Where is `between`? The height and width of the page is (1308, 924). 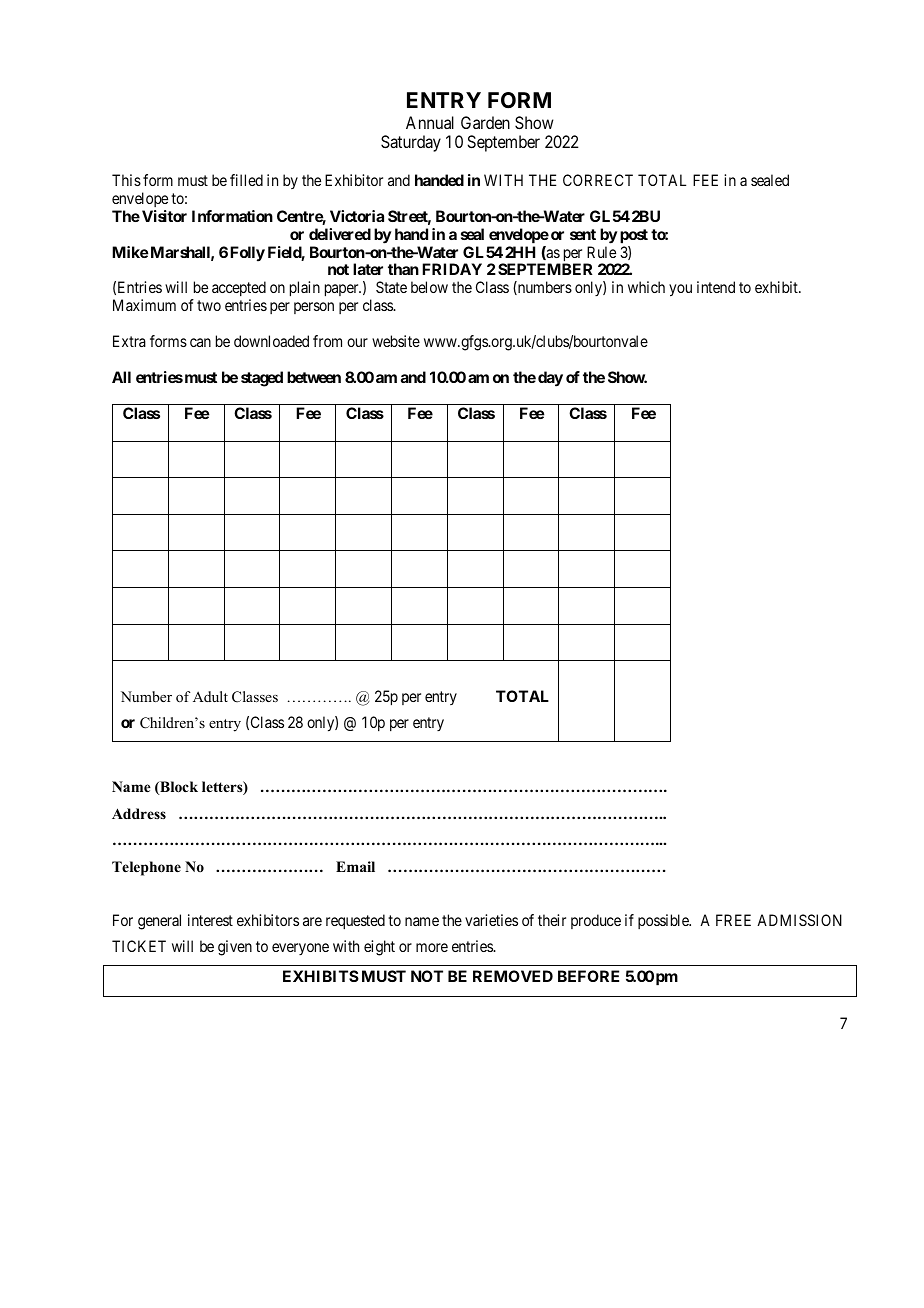 between is located at coordinates (314, 377).
